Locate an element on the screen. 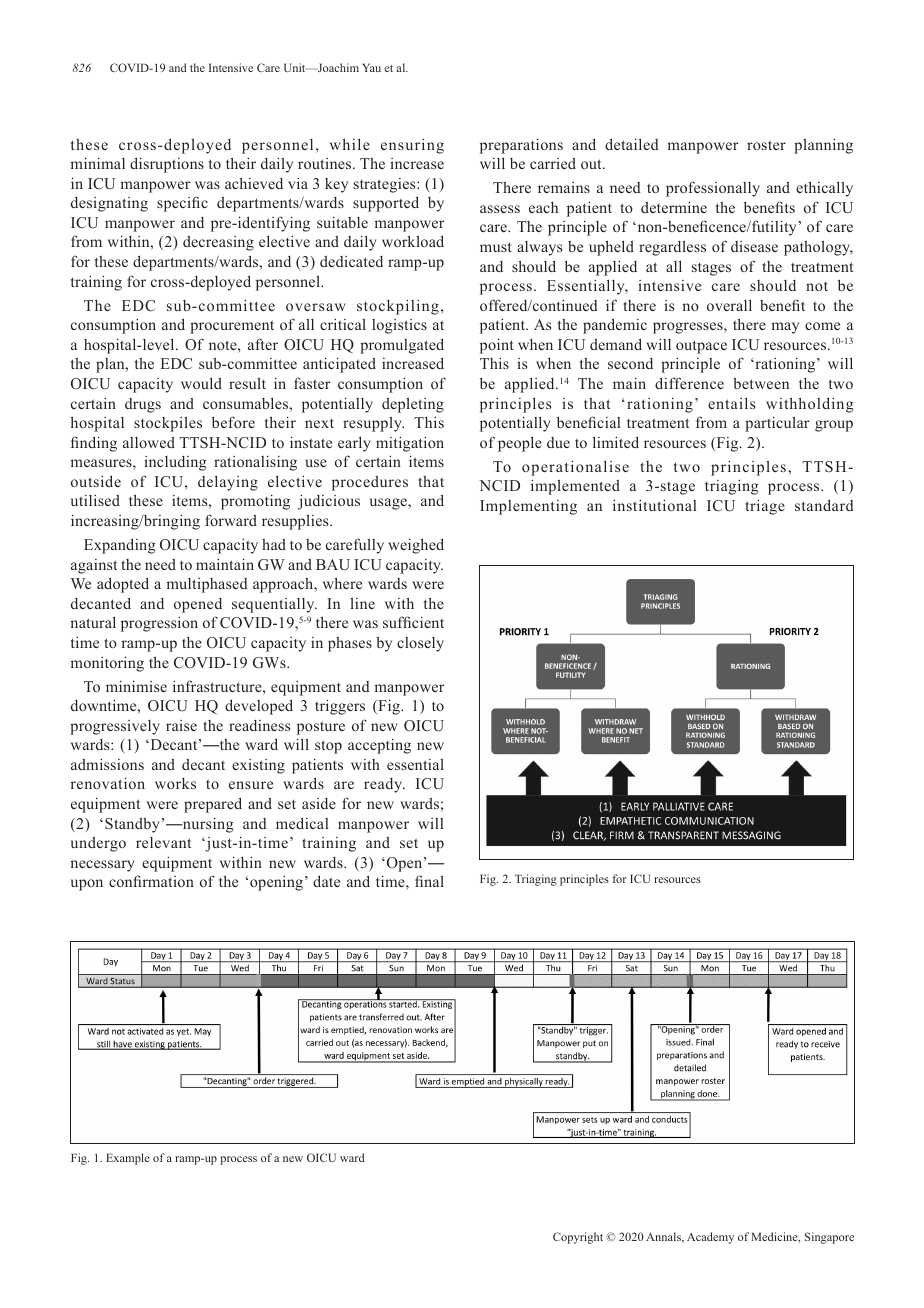  relevant is located at coordinates (163, 842).
